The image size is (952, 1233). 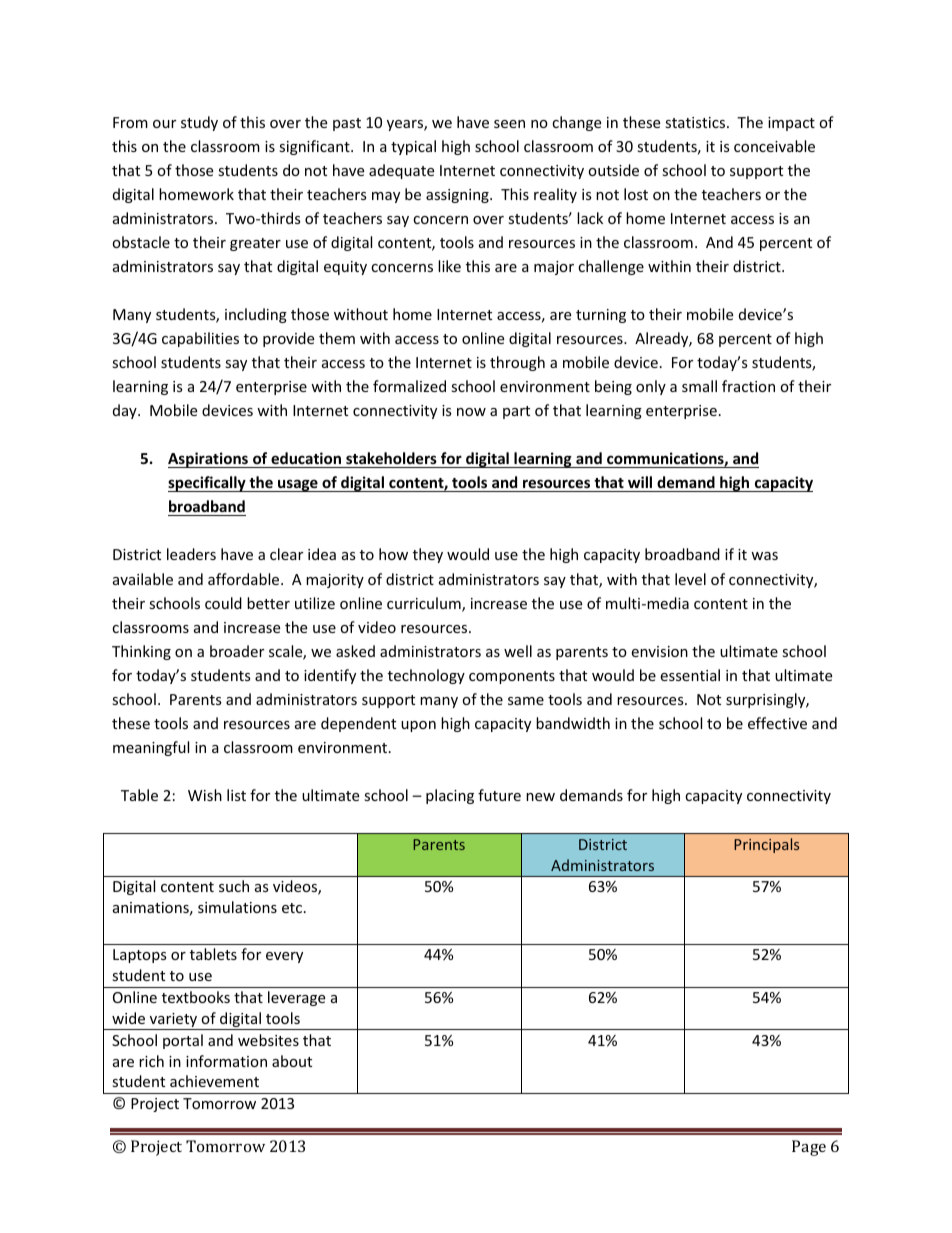 What do you see at coordinates (518, 651) in the image?
I see `well` at bounding box center [518, 651].
